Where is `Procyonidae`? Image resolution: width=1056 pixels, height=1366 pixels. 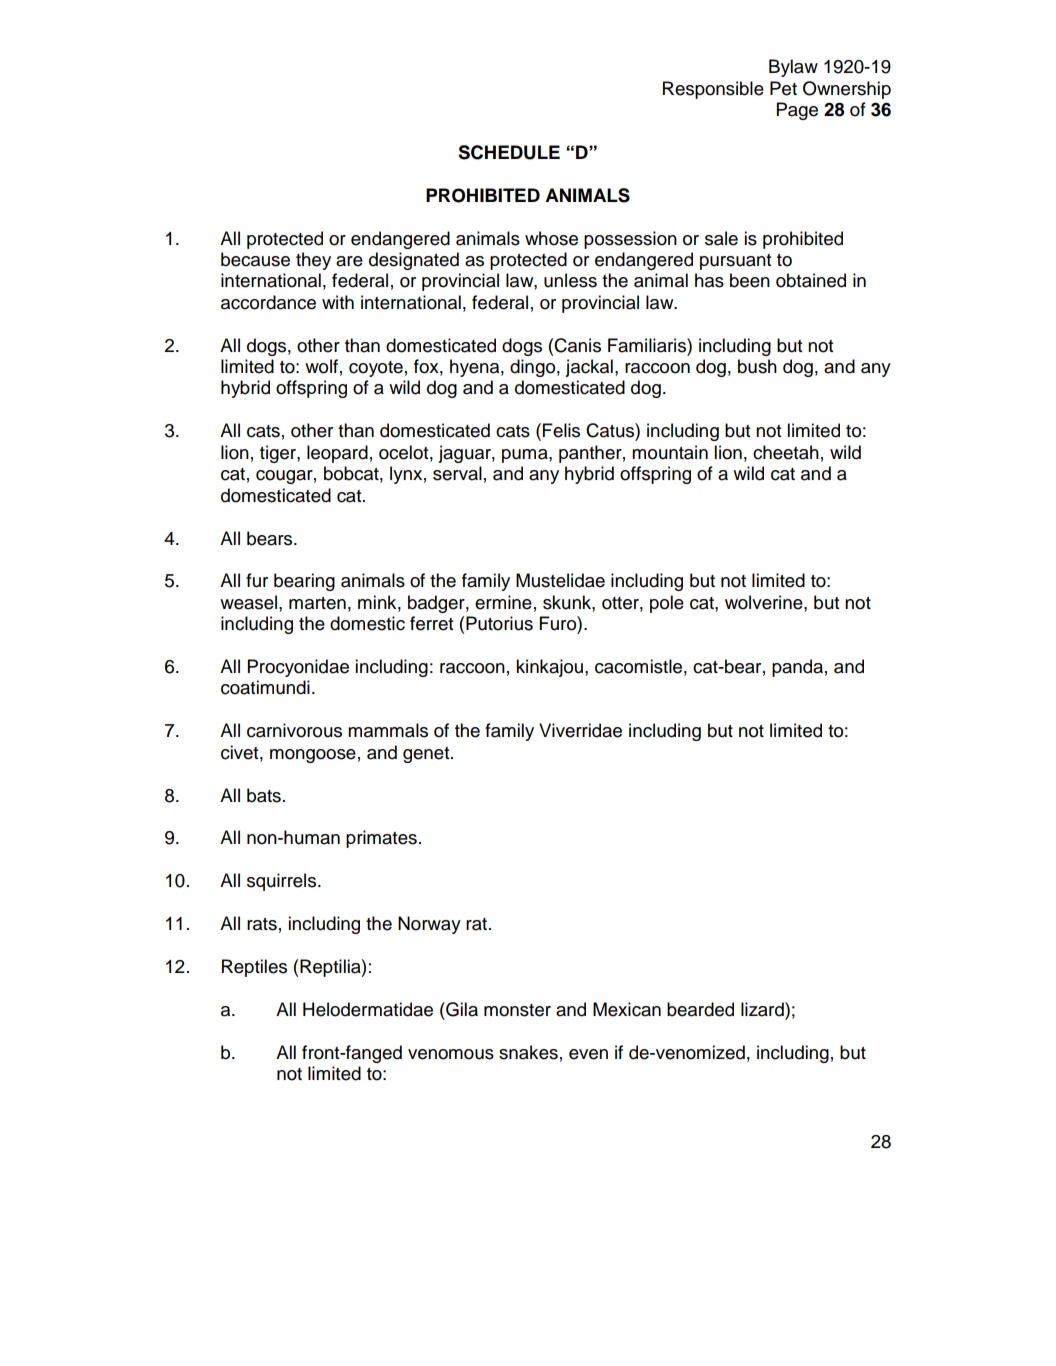 Procyonidae is located at coordinates (298, 668).
